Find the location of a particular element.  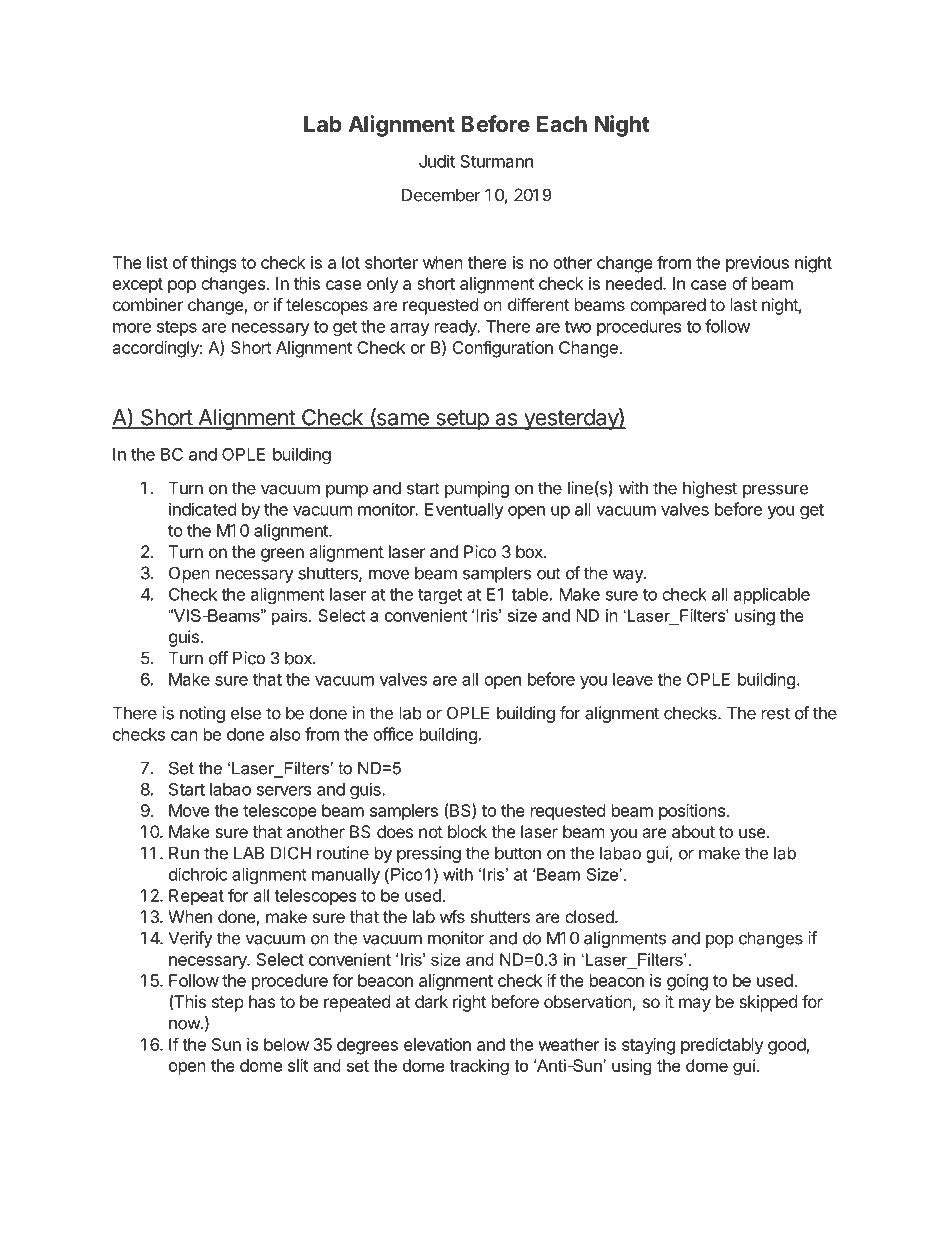

more is located at coordinates (132, 328).
